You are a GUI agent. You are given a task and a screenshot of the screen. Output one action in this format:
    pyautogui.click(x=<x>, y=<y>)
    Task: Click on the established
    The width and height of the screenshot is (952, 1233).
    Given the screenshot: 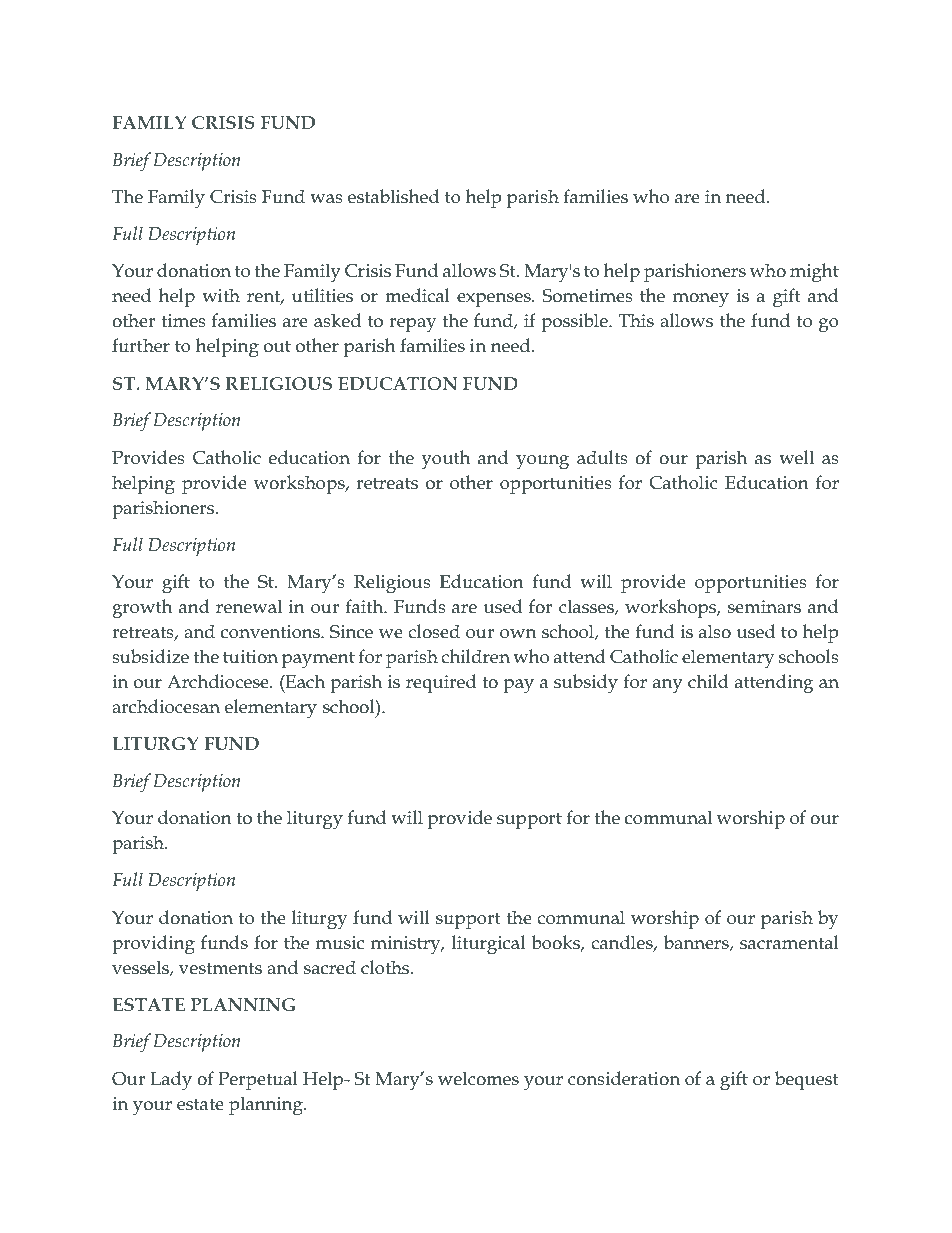 What is the action you would take?
    pyautogui.click(x=393, y=196)
